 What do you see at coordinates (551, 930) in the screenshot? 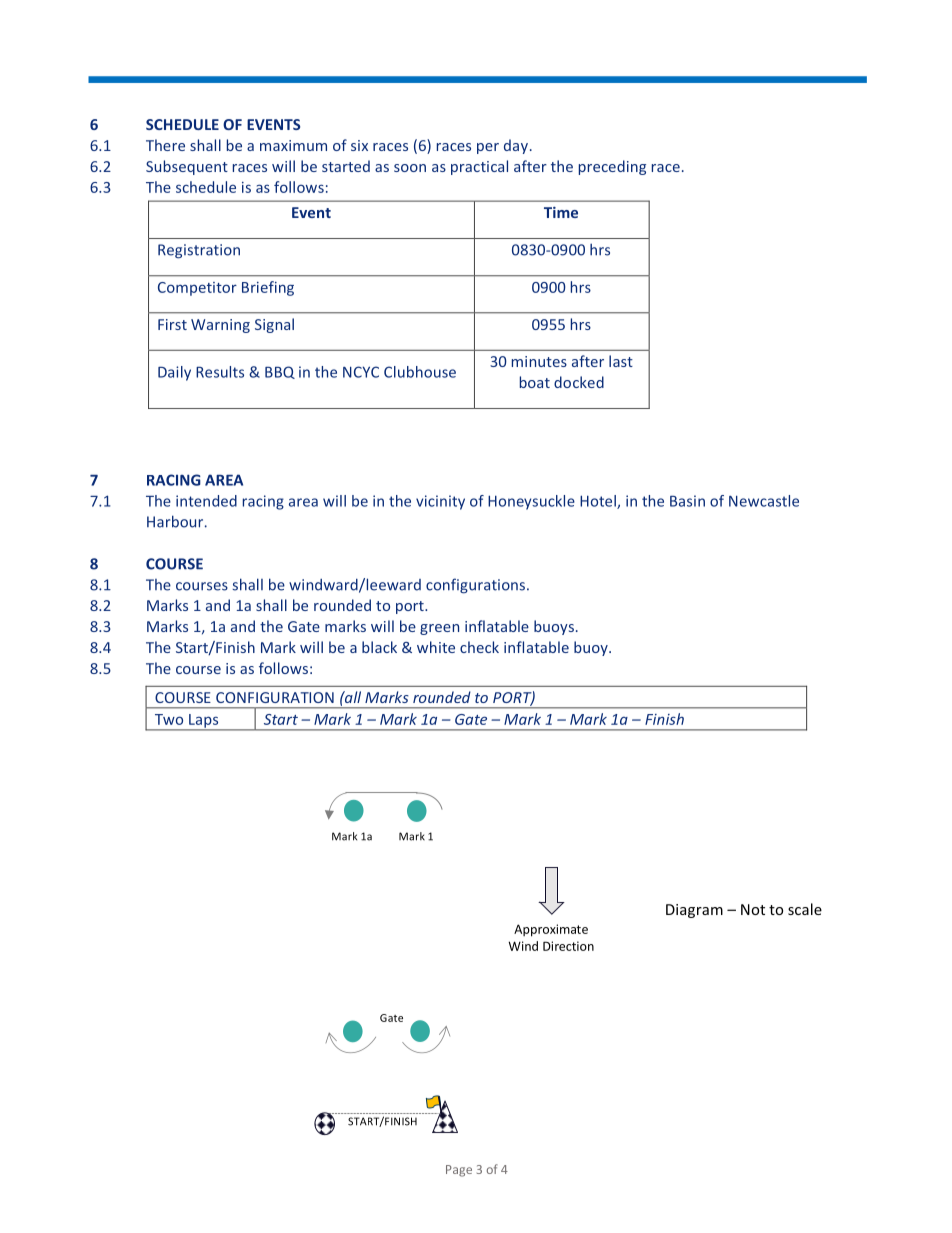
I see `Approximate` at bounding box center [551, 930].
